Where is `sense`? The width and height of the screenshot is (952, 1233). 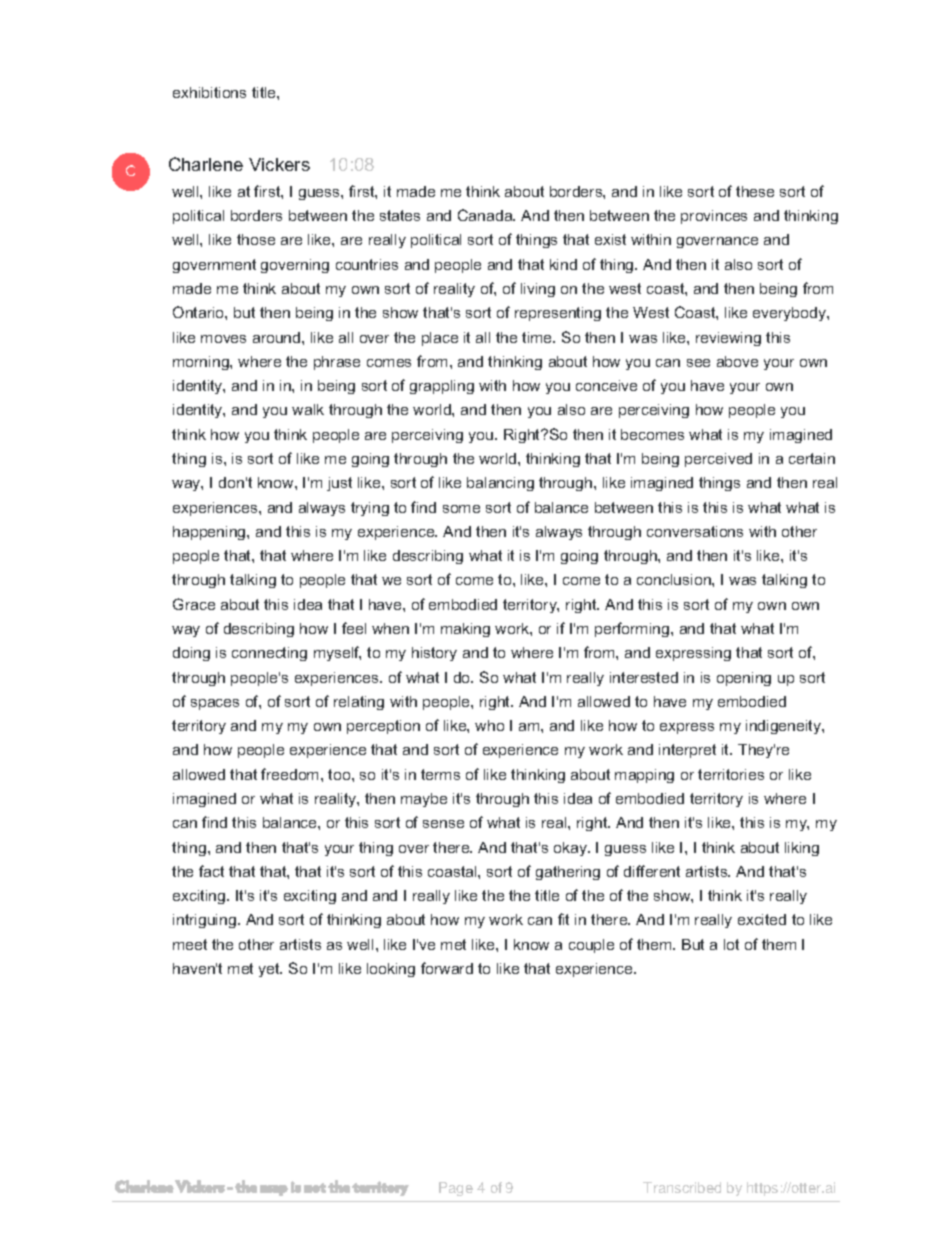
sense is located at coordinates (443, 824).
